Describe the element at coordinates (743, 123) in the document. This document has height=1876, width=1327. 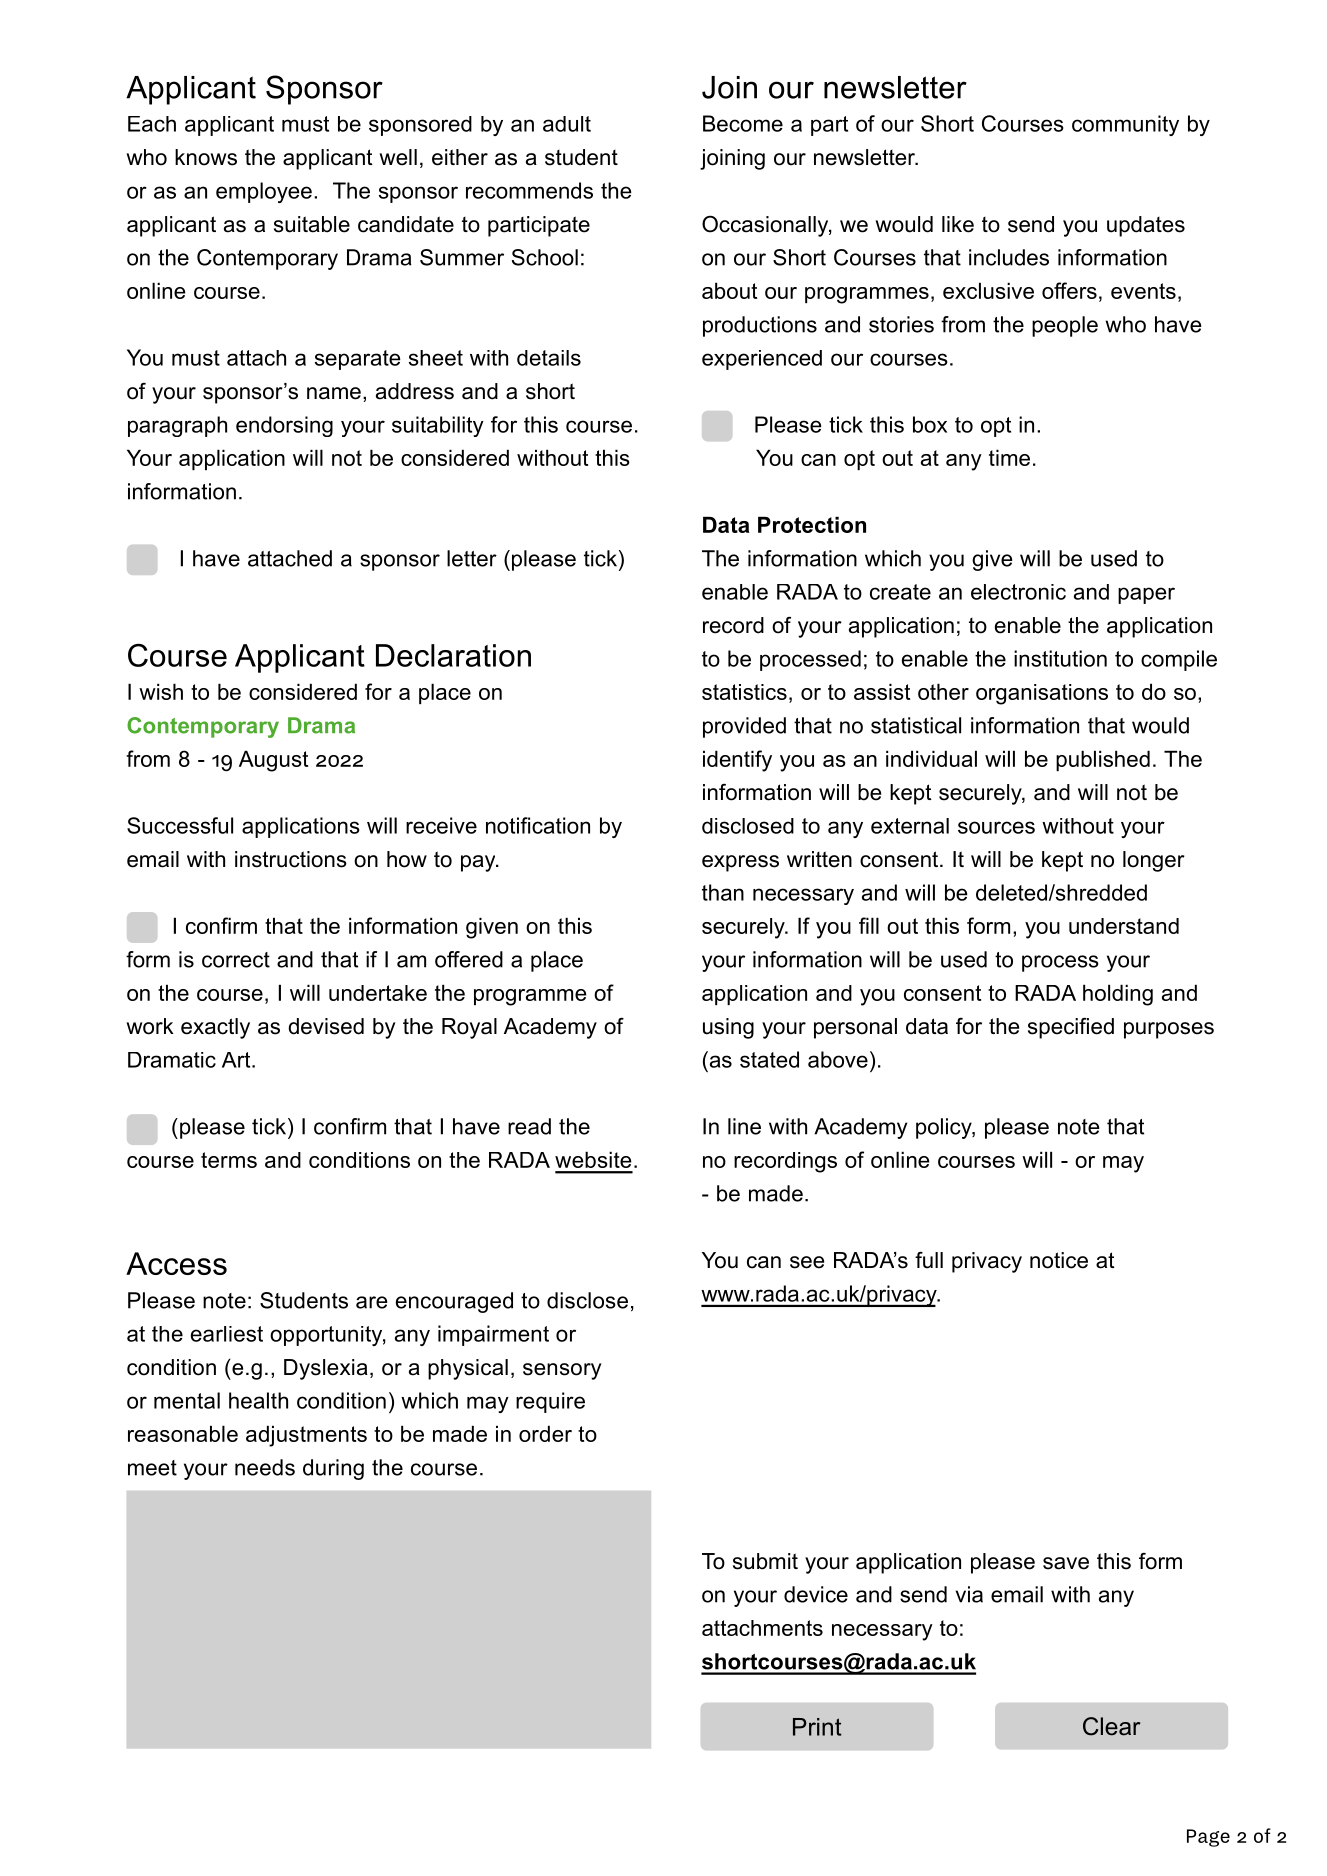
I see `Become` at that location.
